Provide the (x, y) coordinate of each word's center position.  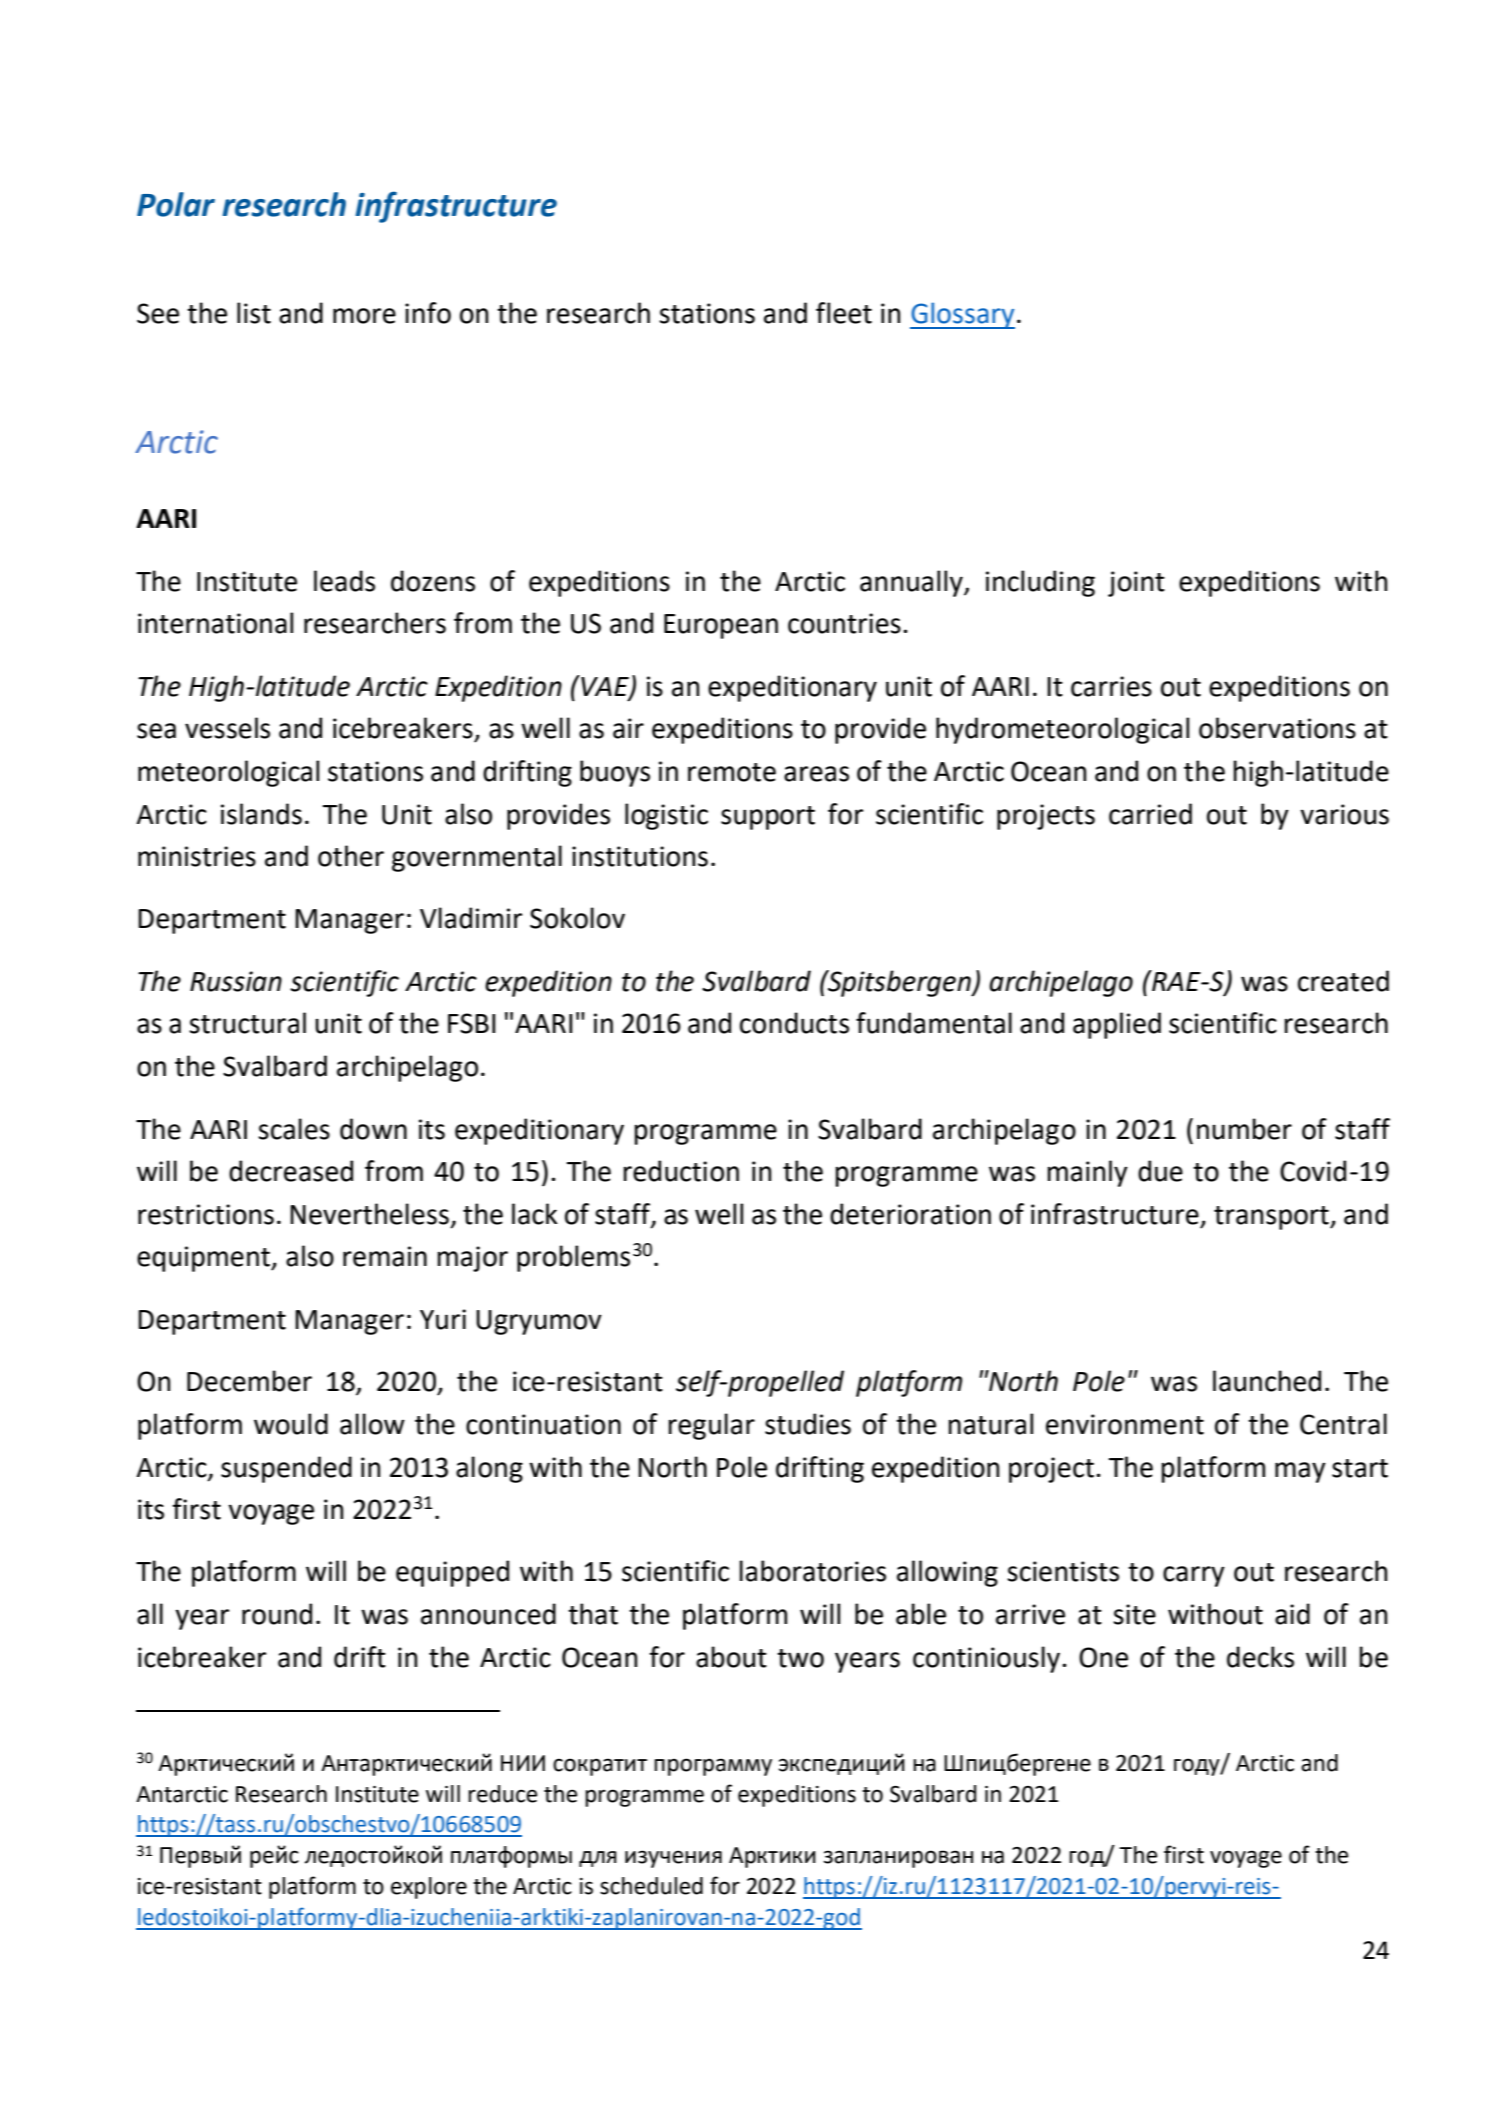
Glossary (962, 315)
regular (711, 1426)
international (215, 623)
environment (1125, 1424)
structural (247, 1023)
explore (429, 1888)
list (254, 313)
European (721, 626)
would (291, 1424)
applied (1117, 1025)
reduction (681, 1171)
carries (1111, 686)
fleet (844, 313)
